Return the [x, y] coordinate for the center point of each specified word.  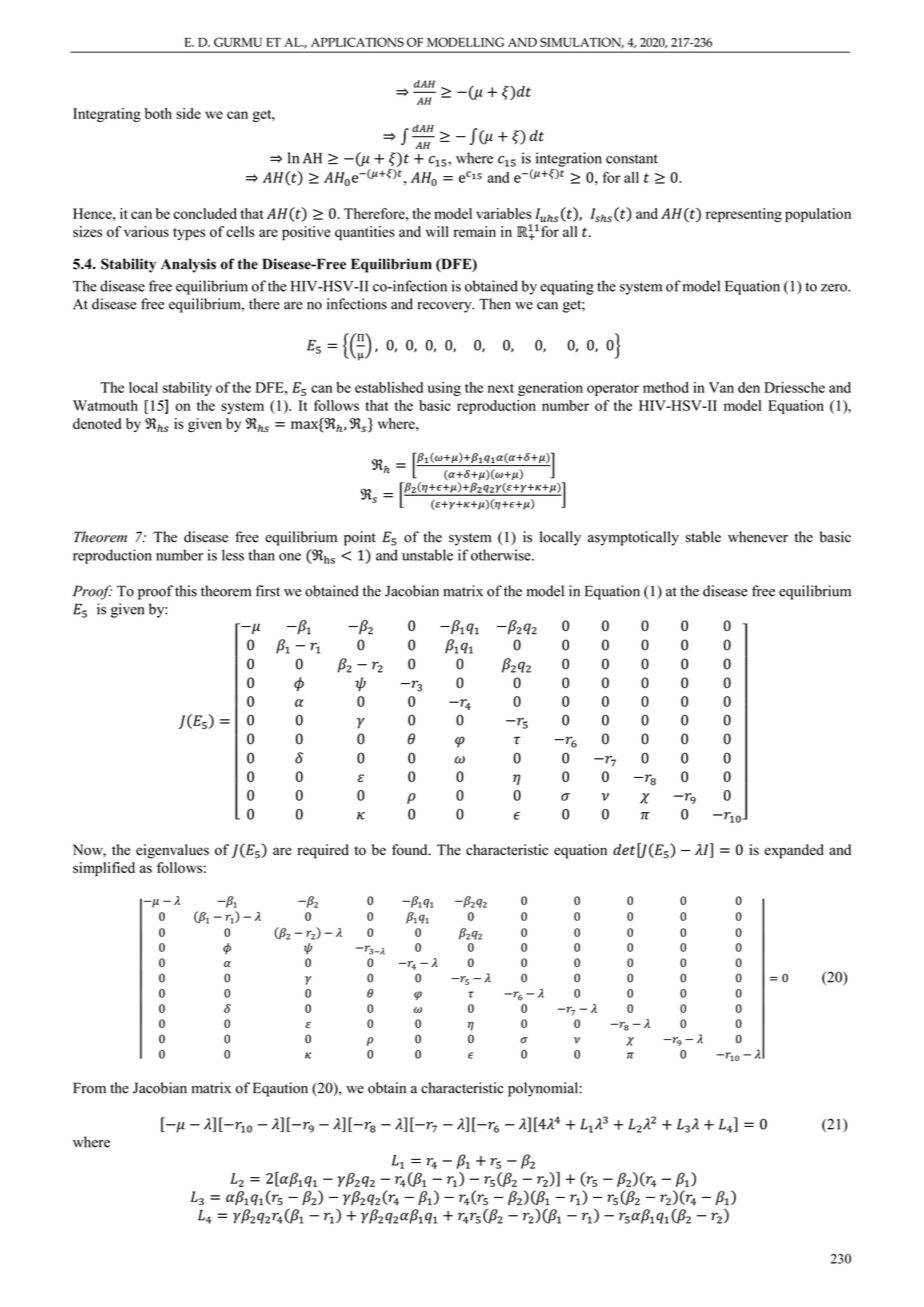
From [89, 1088]
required [323, 851]
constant [632, 159]
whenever [758, 537]
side [188, 113]
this [186, 591]
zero [835, 288]
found [411, 850]
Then [495, 304]
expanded [794, 851]
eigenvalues [172, 851]
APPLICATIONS [357, 42]
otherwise [502, 555]
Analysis [188, 265]
